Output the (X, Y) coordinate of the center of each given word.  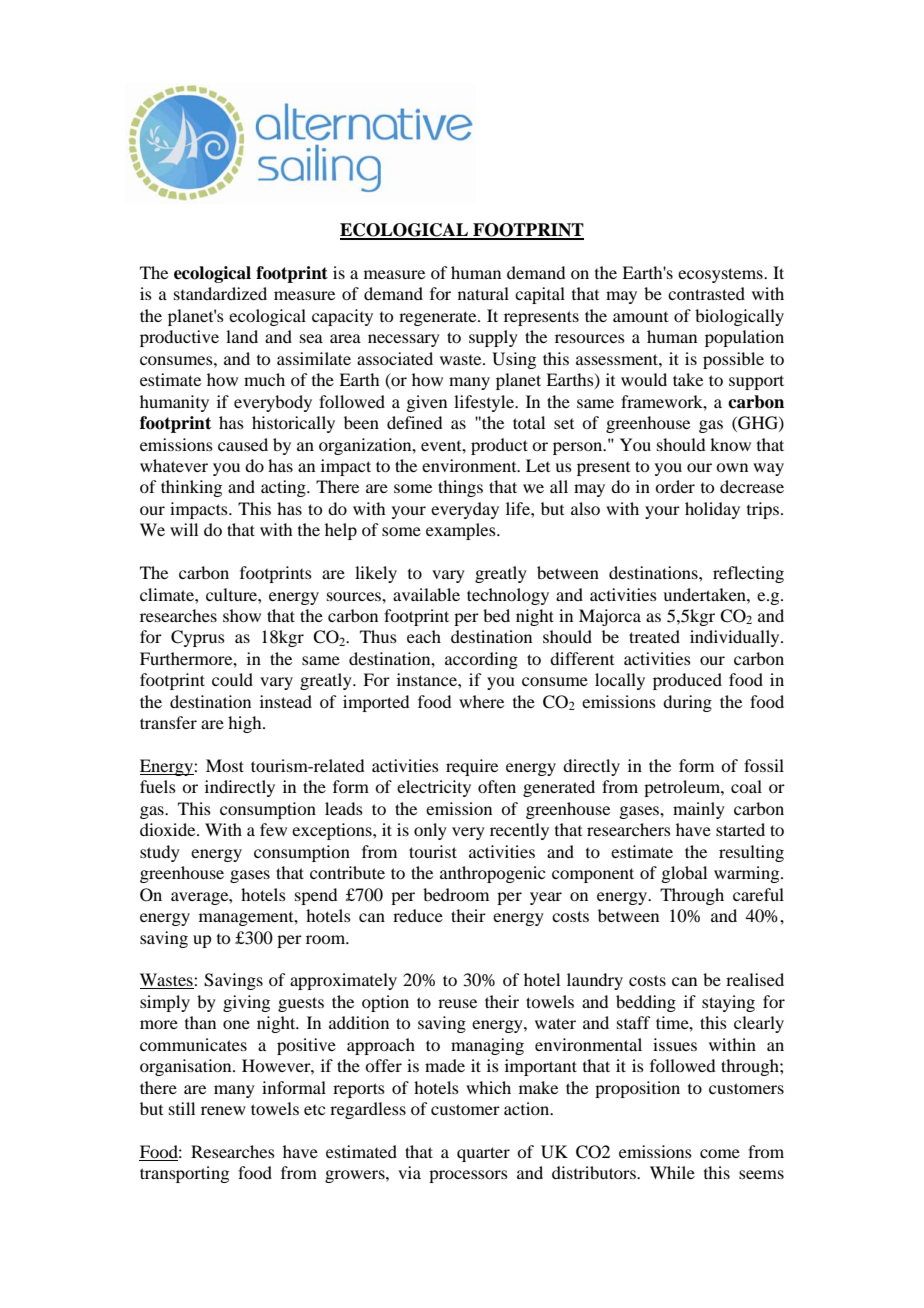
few (273, 829)
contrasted (706, 293)
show (242, 615)
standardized (220, 293)
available (426, 594)
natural (483, 293)
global (684, 874)
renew (223, 1110)
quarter (483, 1154)
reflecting (748, 574)
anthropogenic (492, 874)
